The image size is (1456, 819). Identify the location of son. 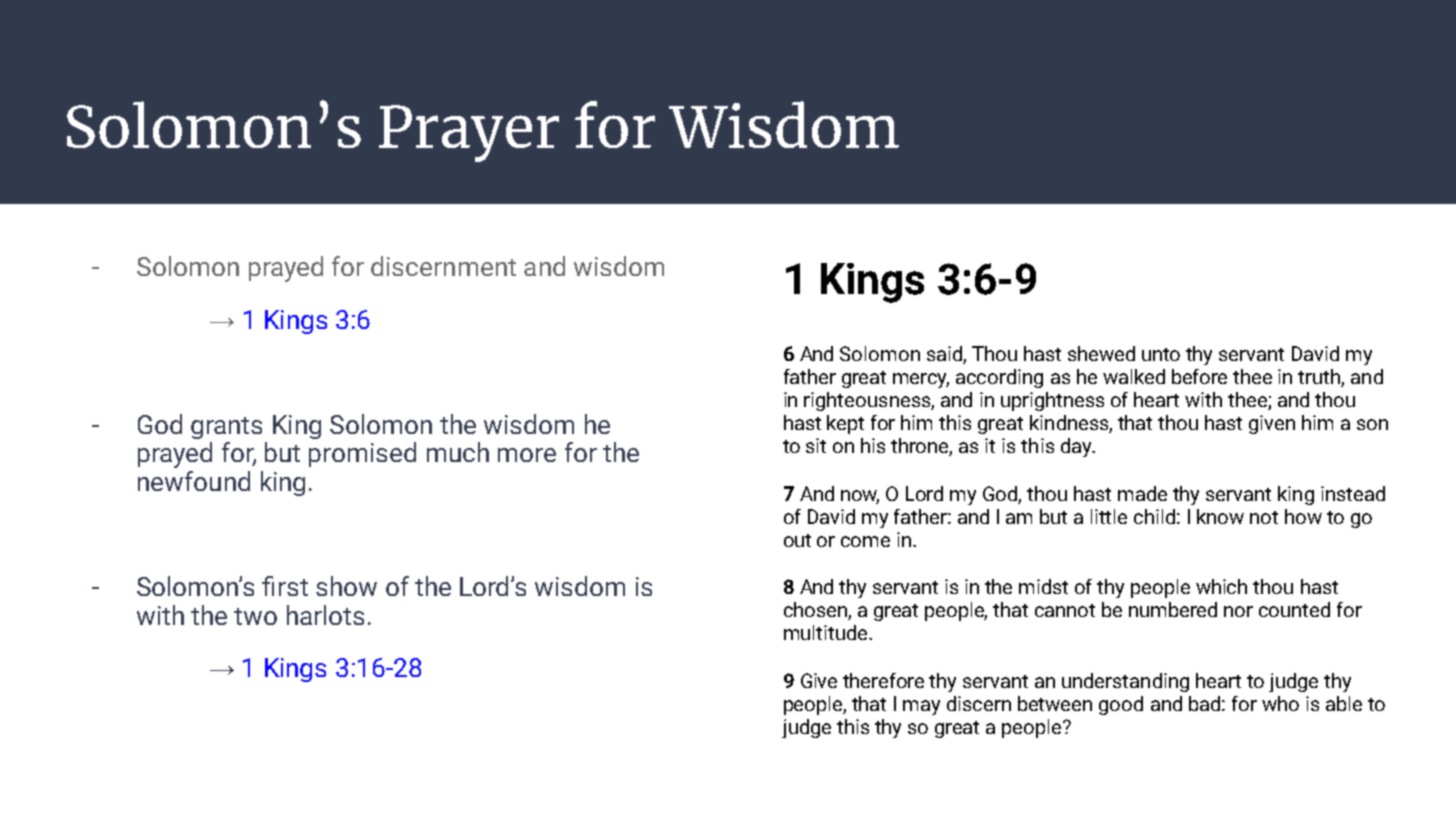
(1372, 424).
